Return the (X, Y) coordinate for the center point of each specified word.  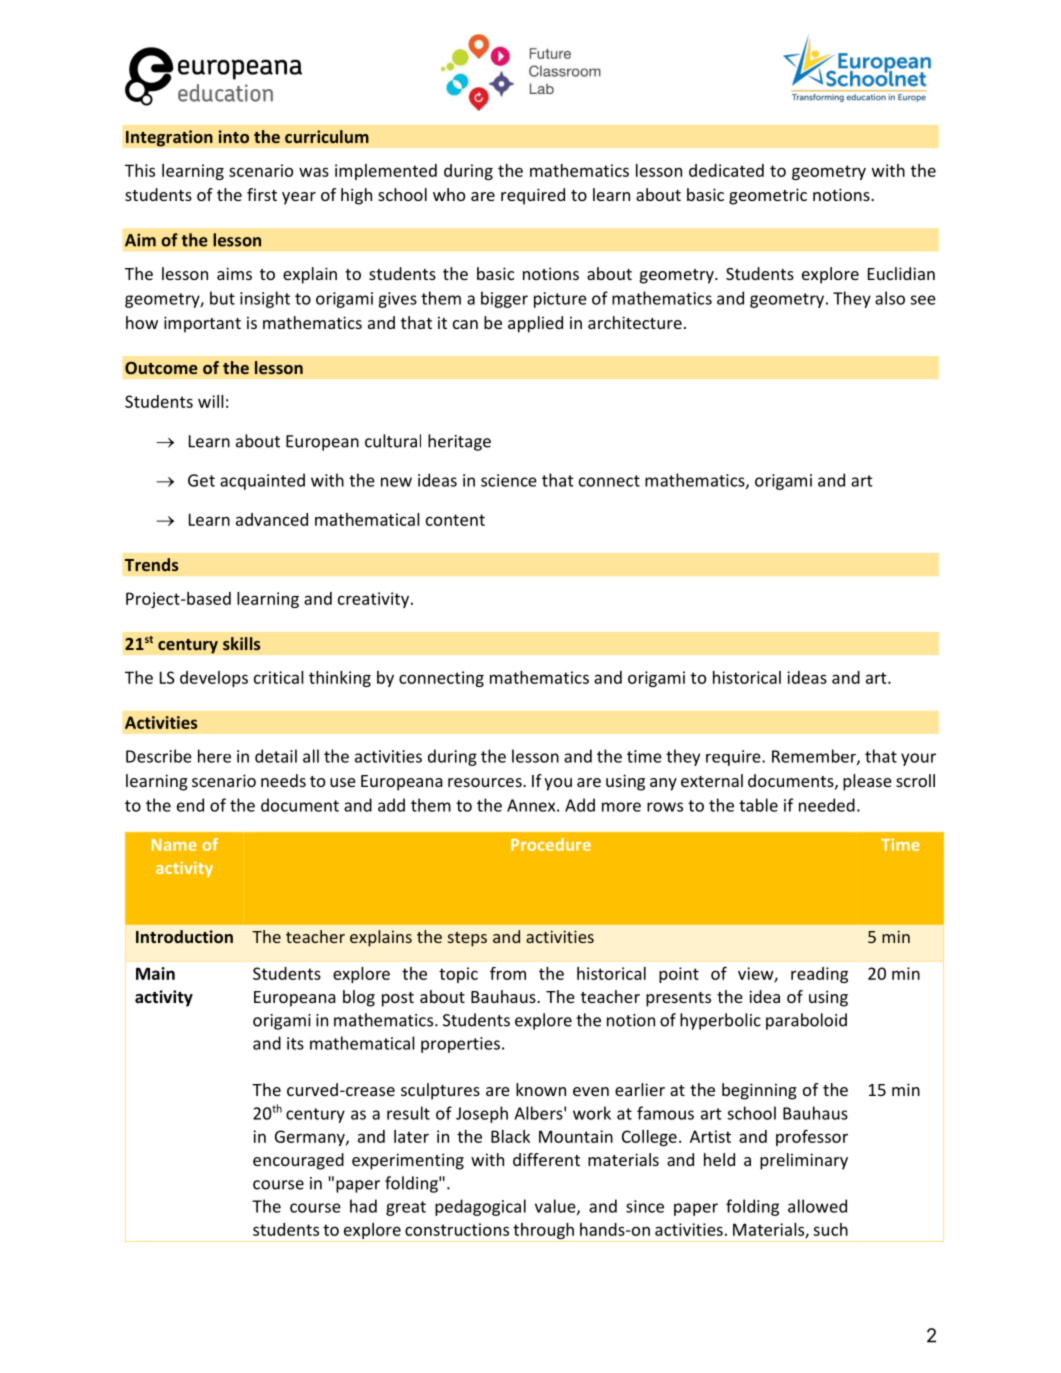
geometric (768, 196)
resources (486, 782)
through (543, 1232)
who (449, 194)
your (918, 759)
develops (214, 679)
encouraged (298, 1161)
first (262, 194)
